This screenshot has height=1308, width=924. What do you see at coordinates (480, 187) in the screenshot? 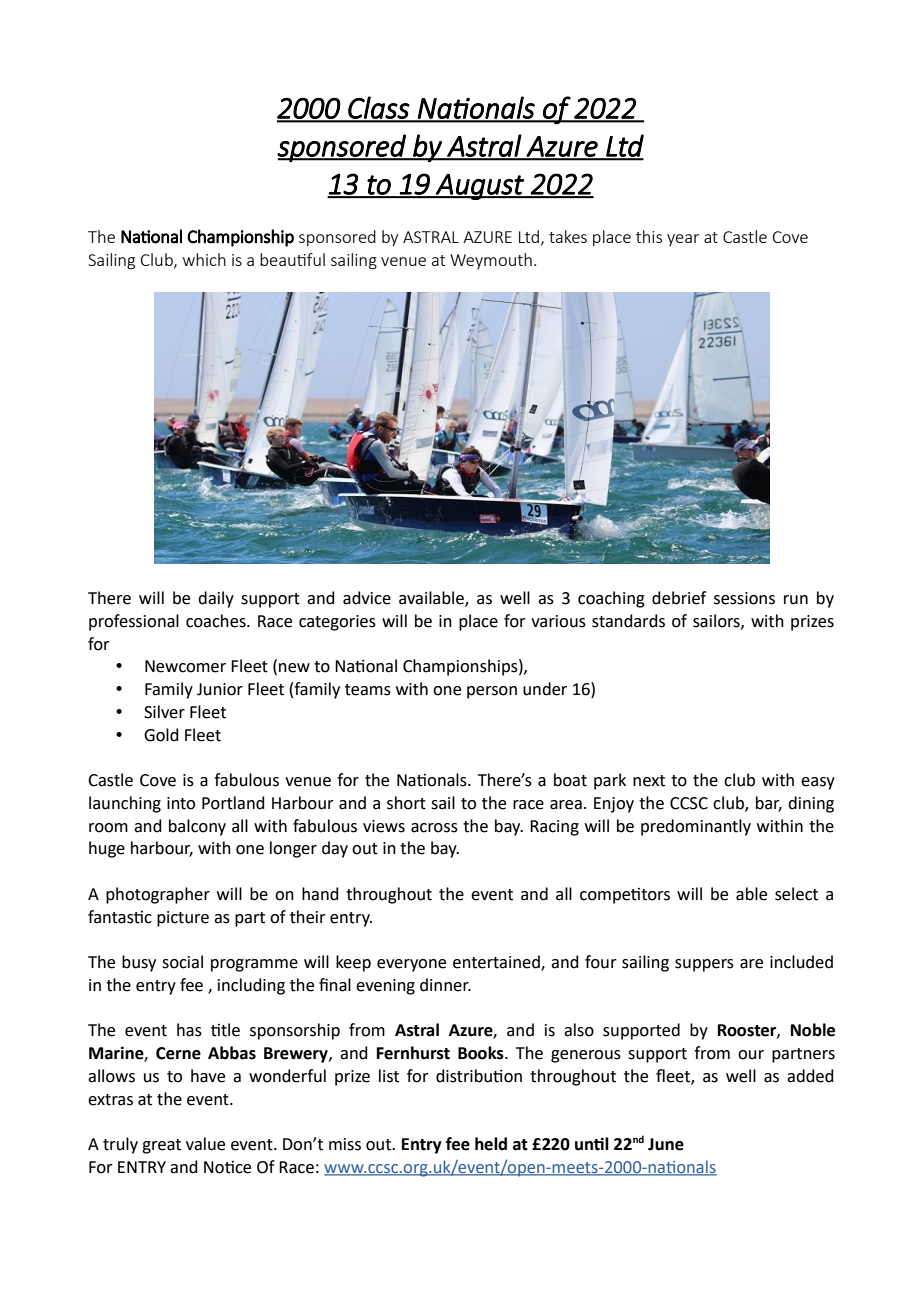
I see `August` at bounding box center [480, 187].
